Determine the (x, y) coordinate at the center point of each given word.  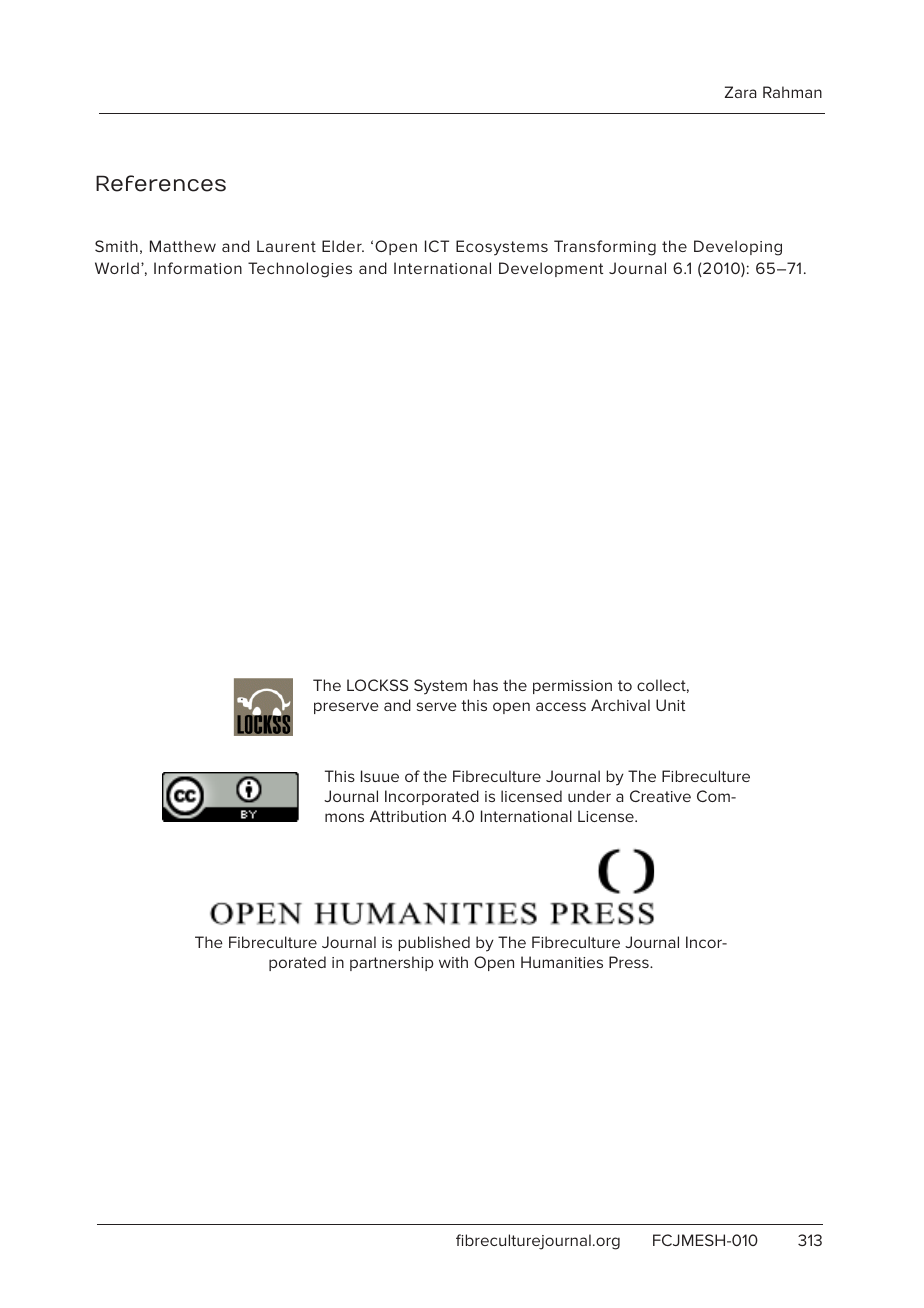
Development (551, 269)
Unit (671, 705)
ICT (437, 246)
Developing (738, 248)
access (561, 706)
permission (572, 687)
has (486, 685)
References (161, 183)
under (589, 796)
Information (198, 268)
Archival (620, 705)
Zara (740, 92)
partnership (391, 963)
